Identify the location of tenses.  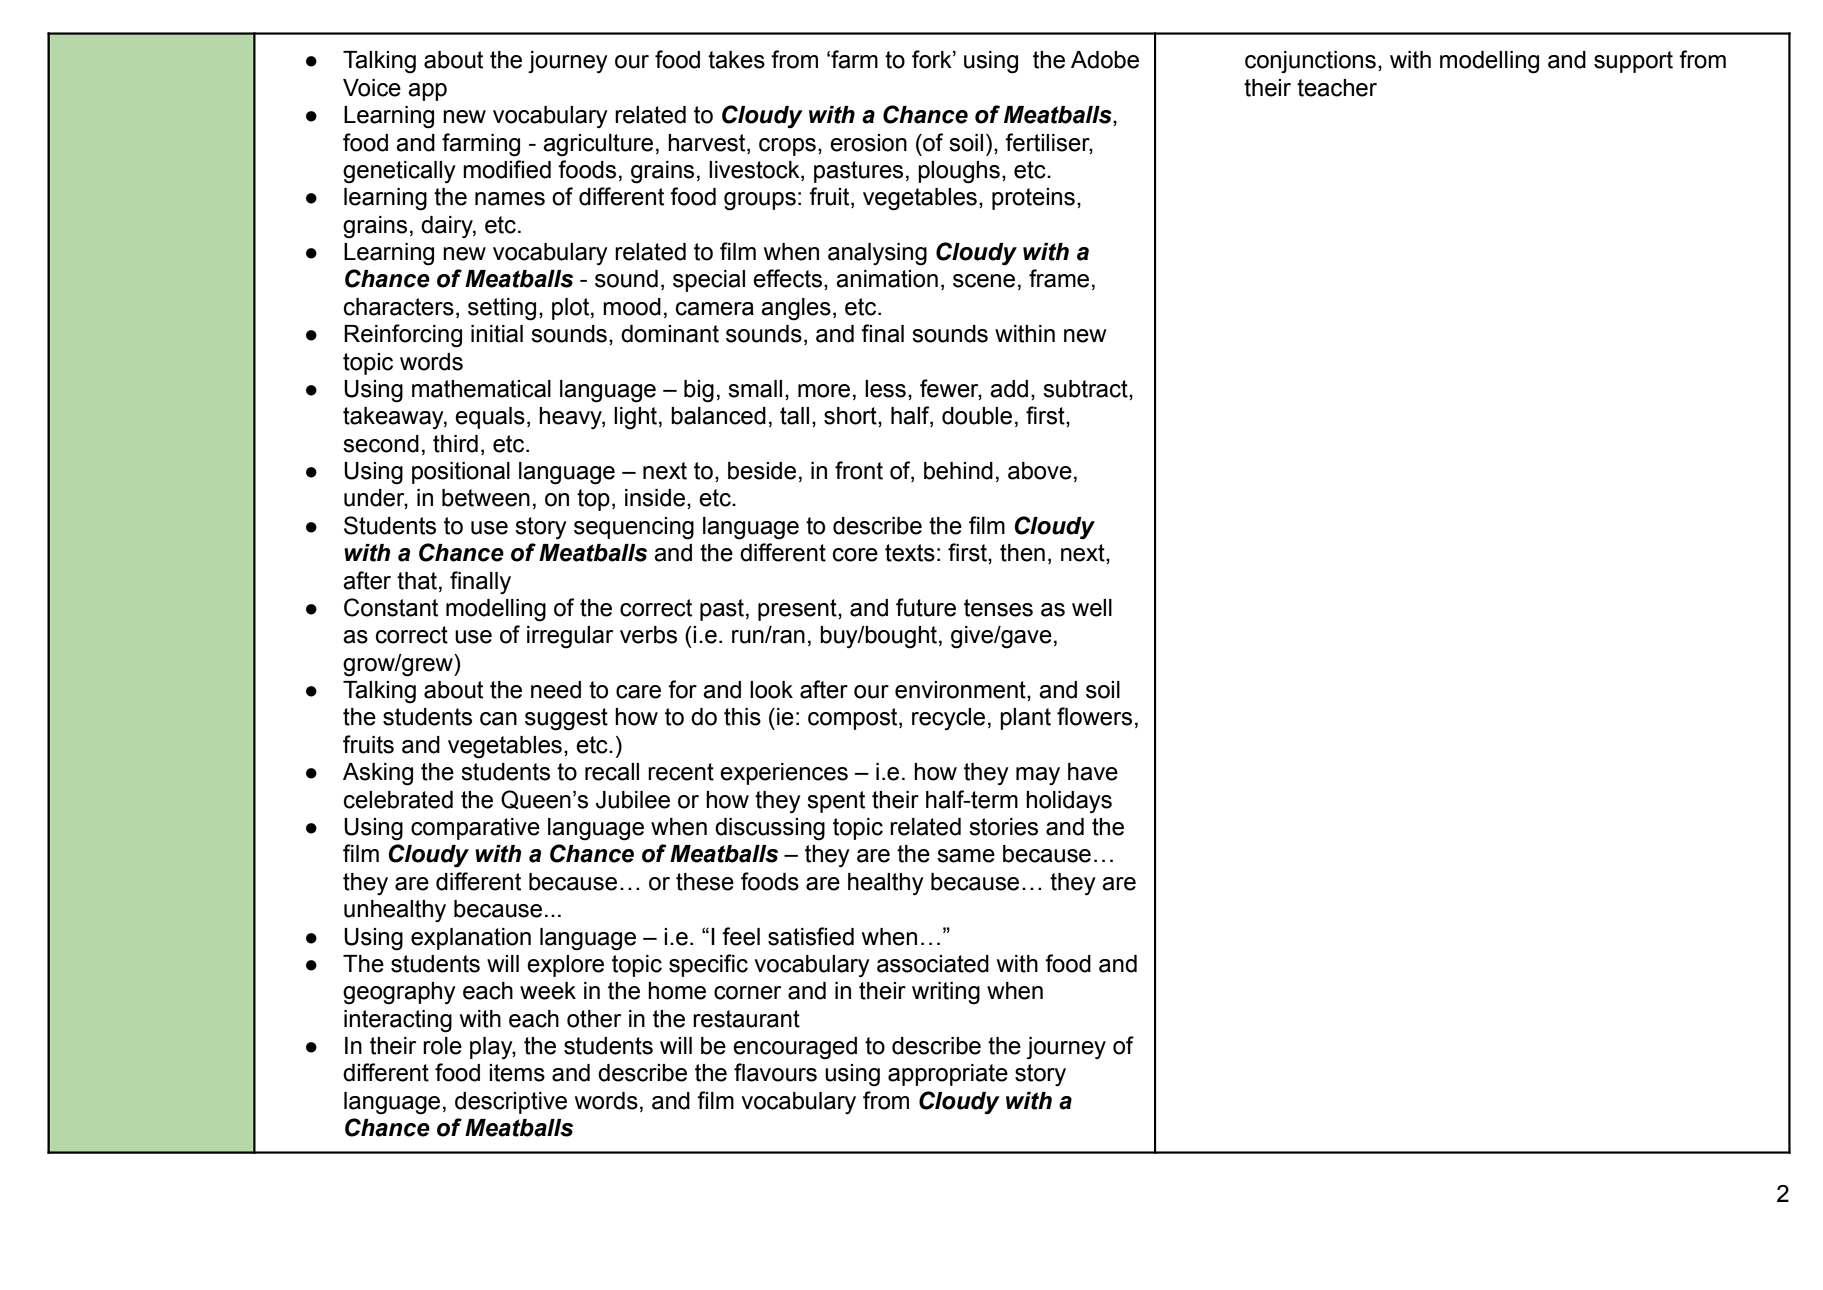
(998, 608).
